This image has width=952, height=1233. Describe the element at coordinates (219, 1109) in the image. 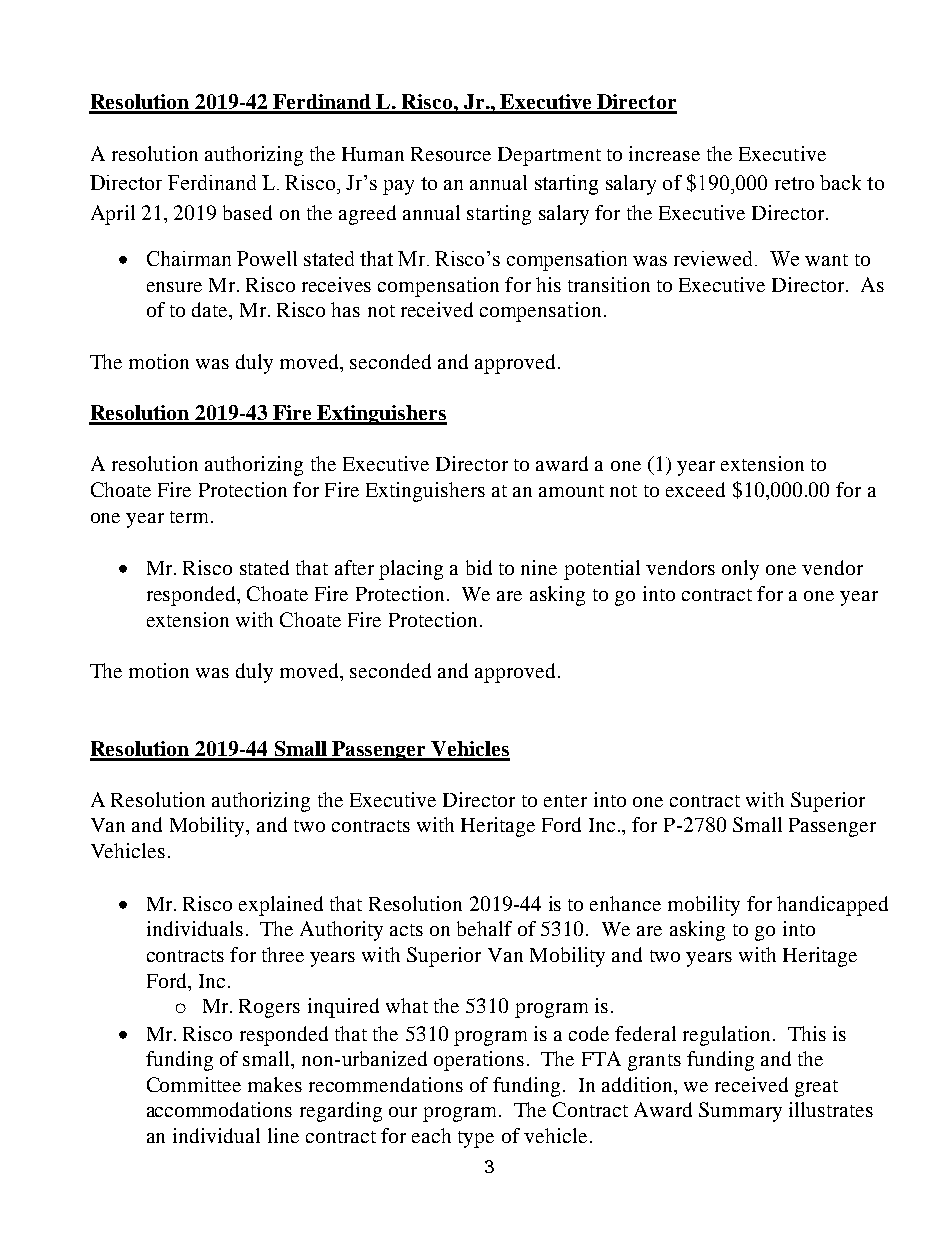

I see `accommodations` at that location.
